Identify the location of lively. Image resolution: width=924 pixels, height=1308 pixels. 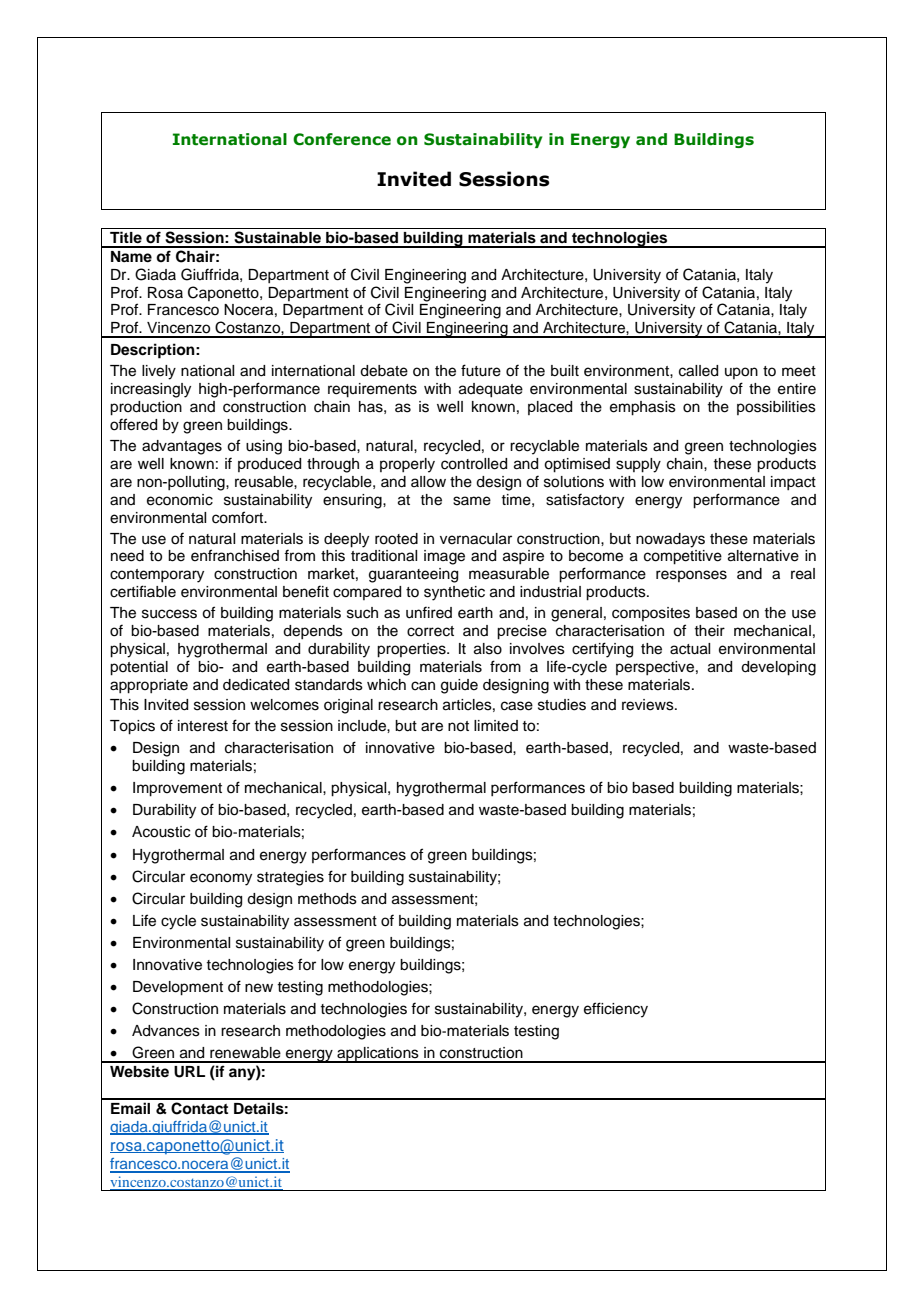
(159, 372).
